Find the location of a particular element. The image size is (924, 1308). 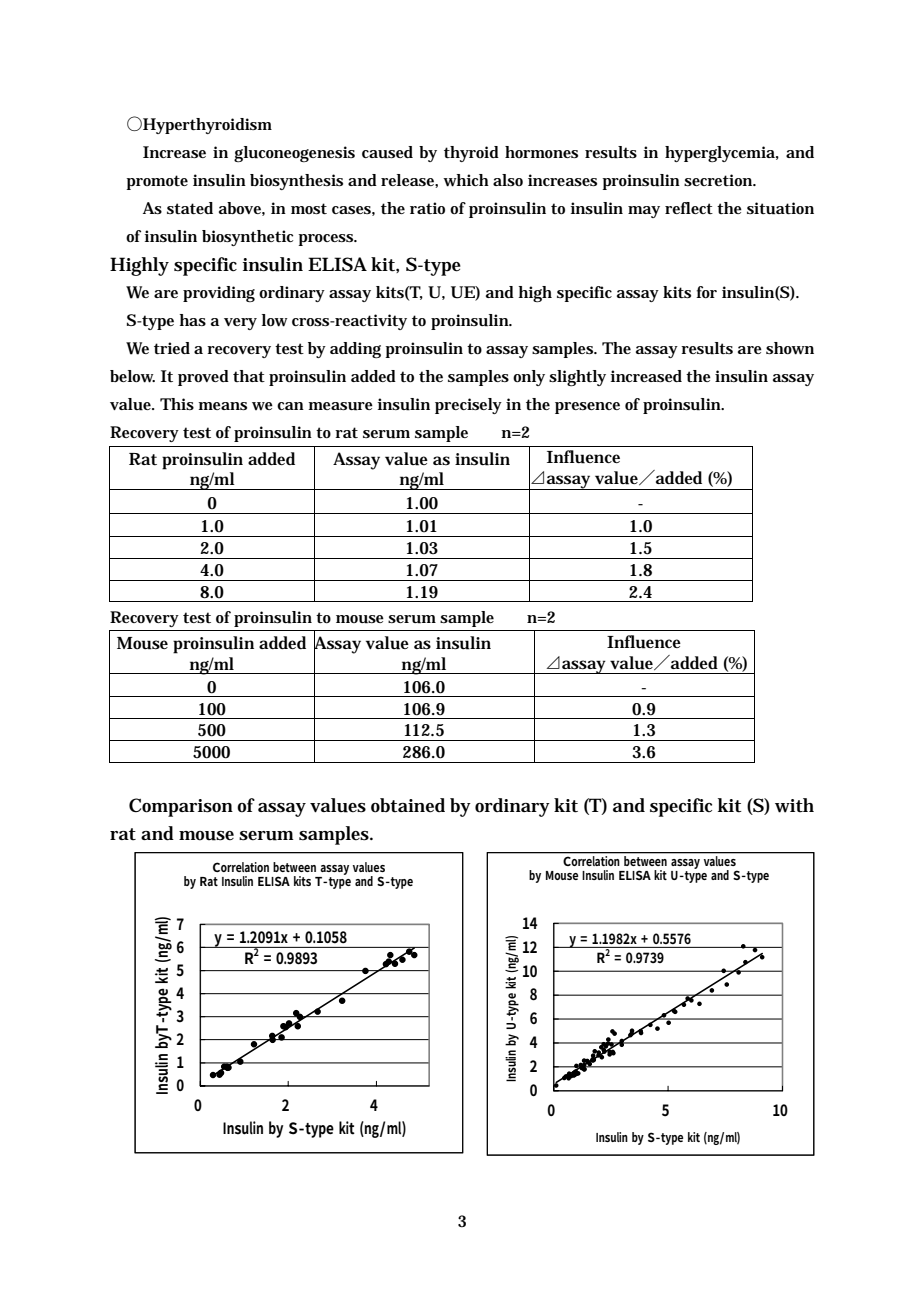

with is located at coordinates (794, 805).
